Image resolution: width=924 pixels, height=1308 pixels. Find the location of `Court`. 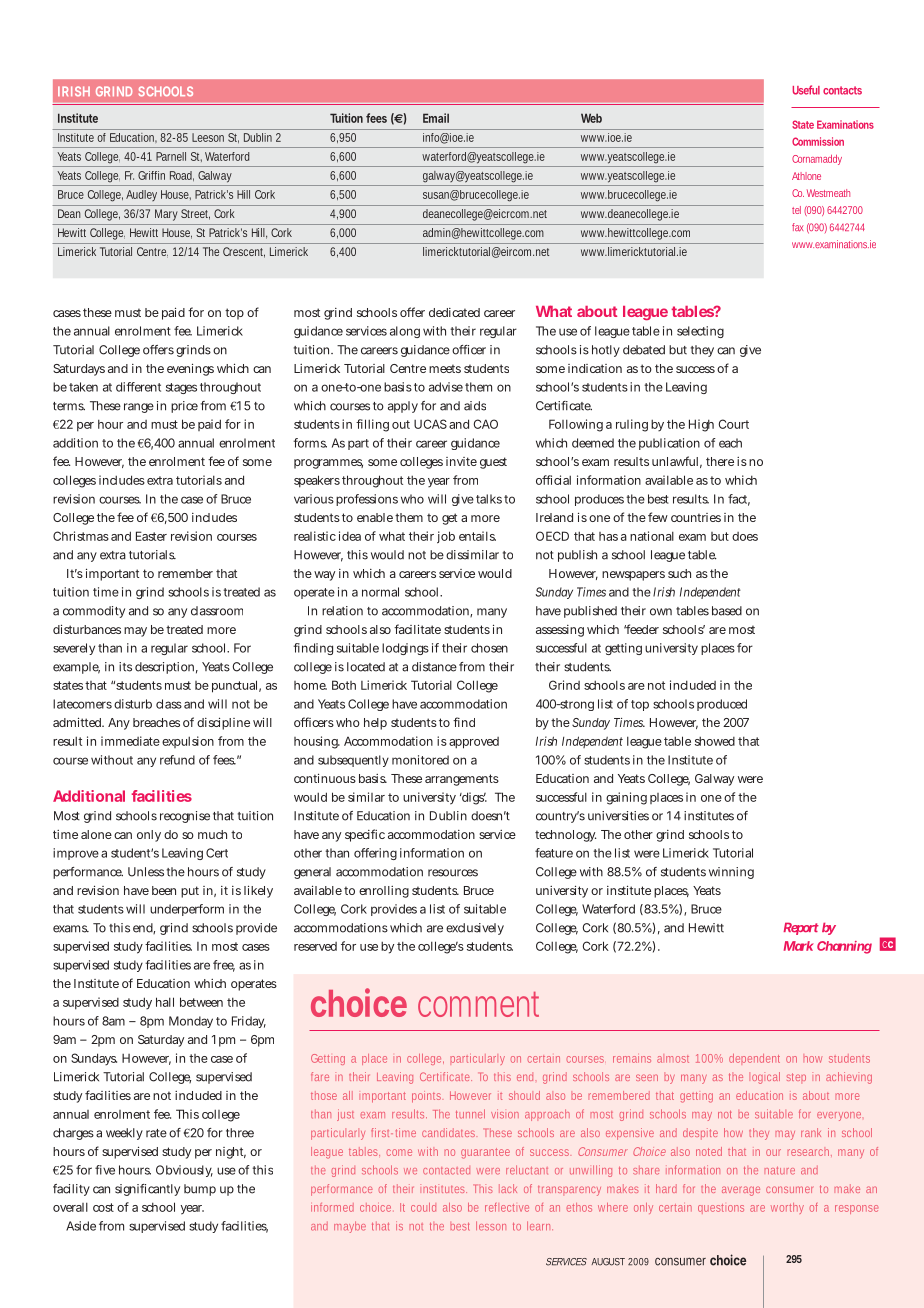

Court is located at coordinates (734, 424).
